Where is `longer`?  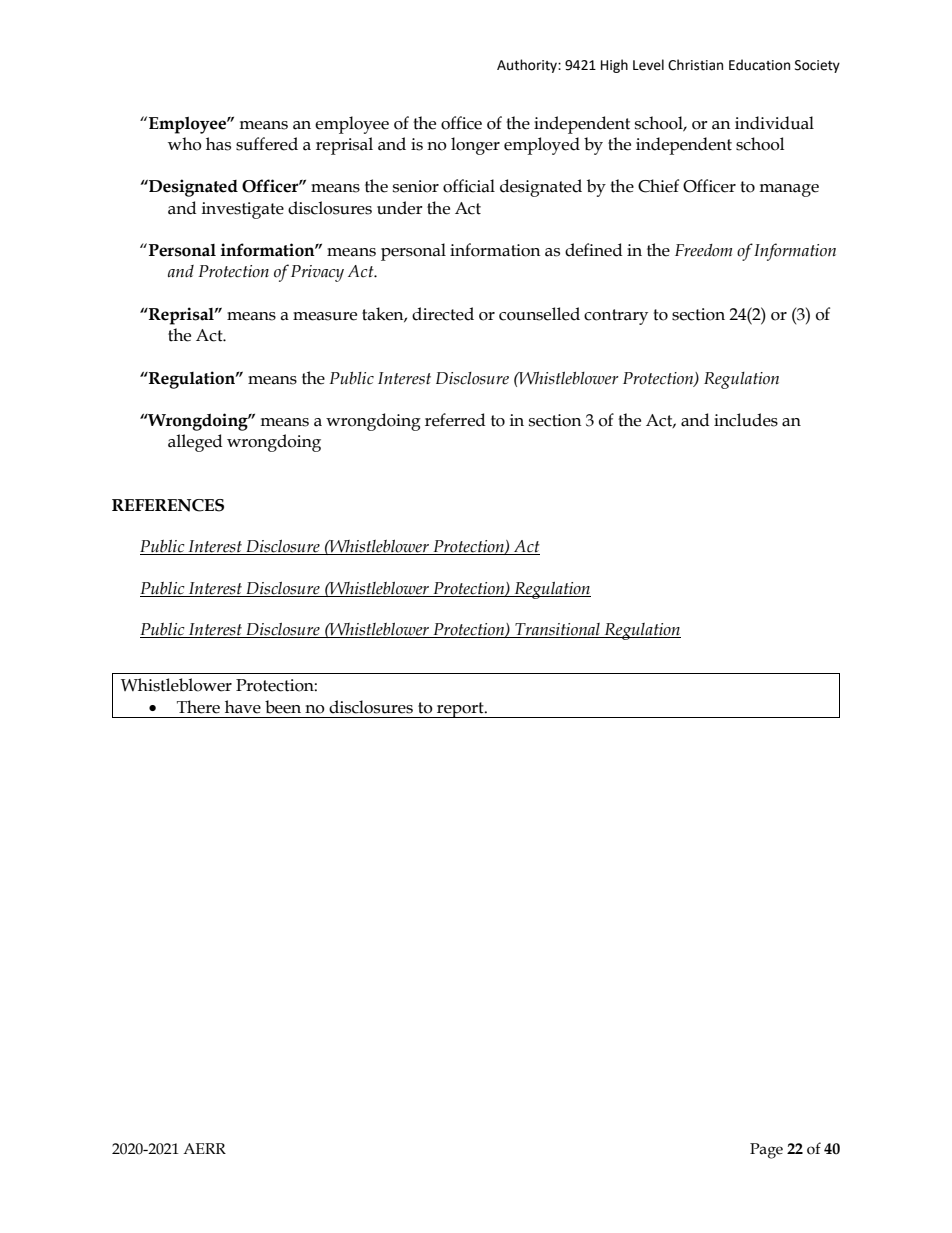 longer is located at coordinates (475, 146).
